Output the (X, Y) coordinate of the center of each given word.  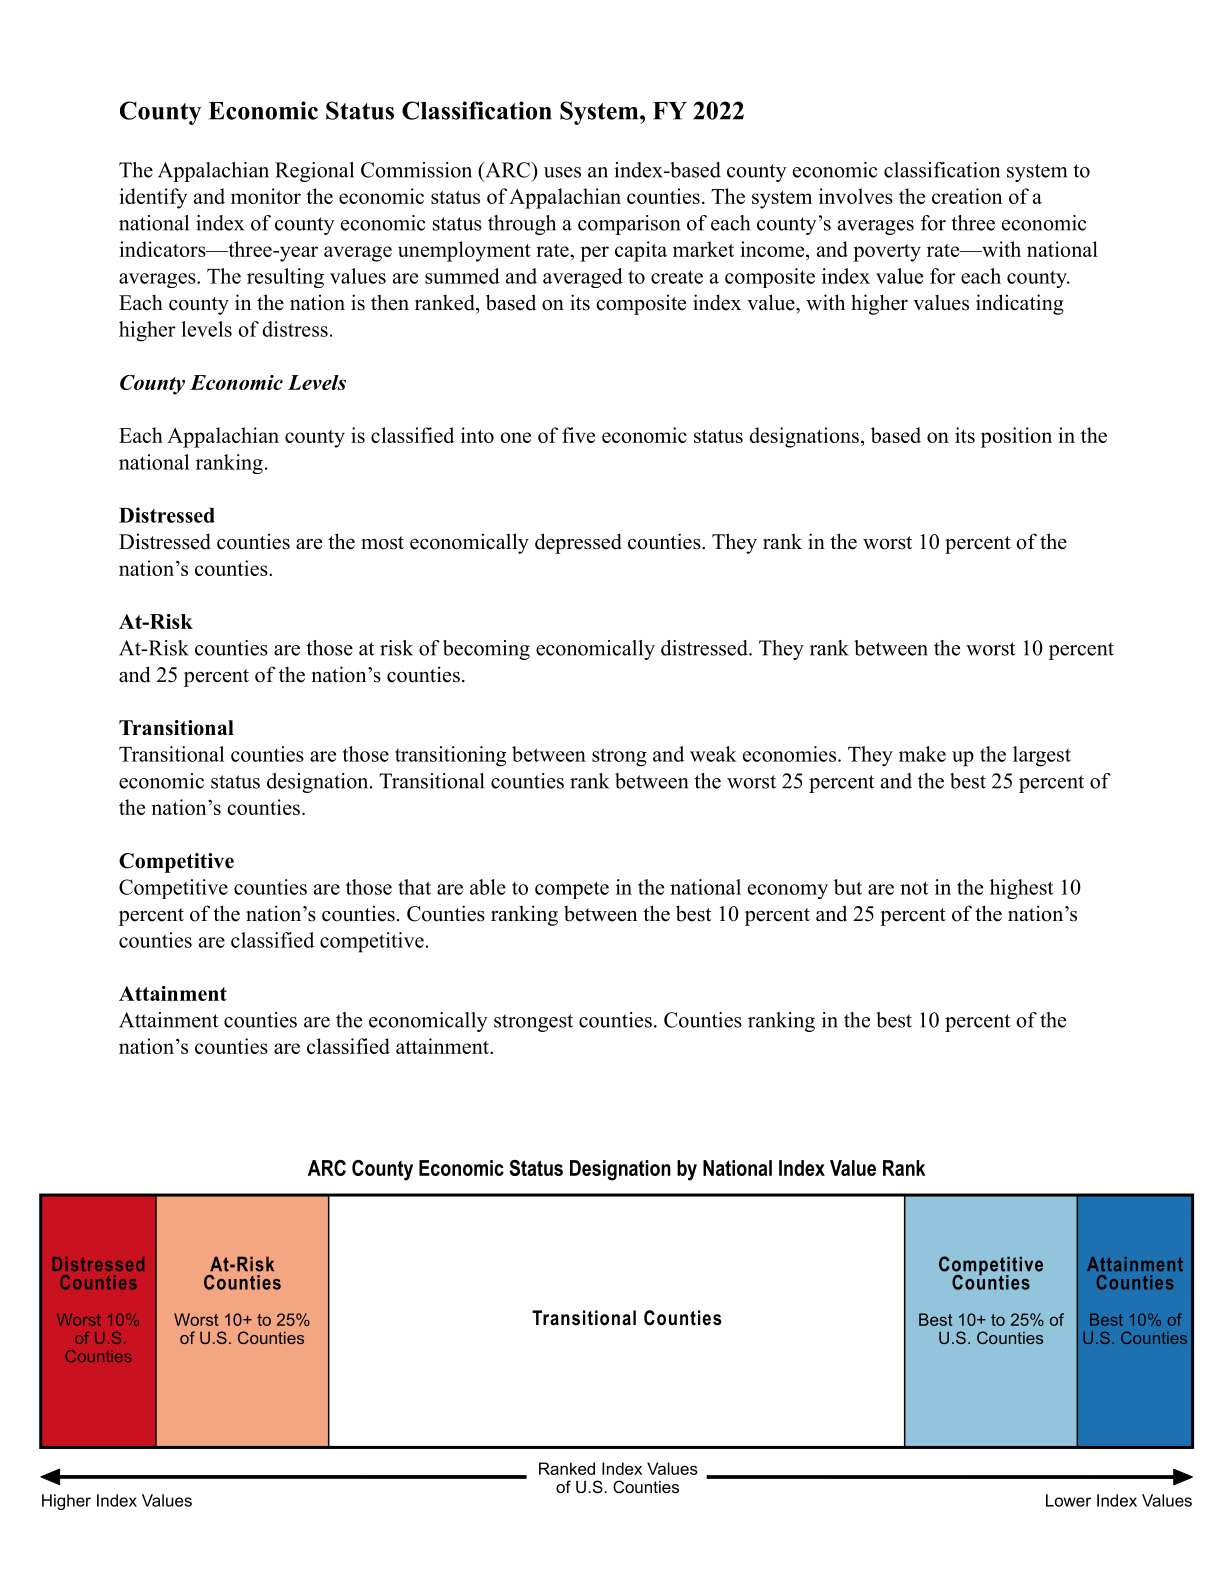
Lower (1068, 1500)
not (914, 888)
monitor (266, 196)
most (382, 543)
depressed (578, 543)
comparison (629, 225)
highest (1021, 889)
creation (967, 196)
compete (572, 890)
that (414, 887)
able (488, 887)
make (922, 754)
